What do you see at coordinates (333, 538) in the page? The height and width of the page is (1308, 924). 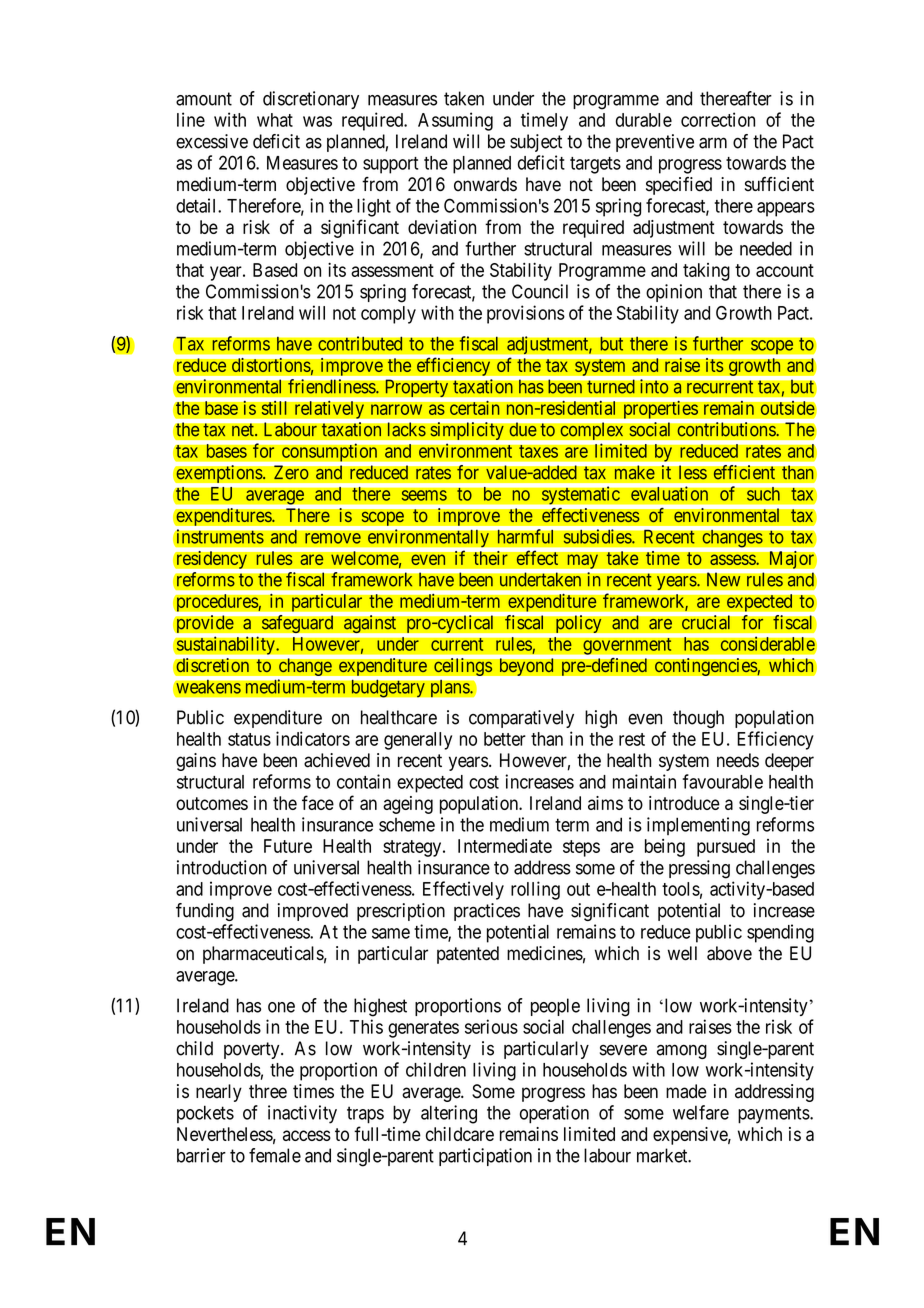 I see `remove` at bounding box center [333, 538].
